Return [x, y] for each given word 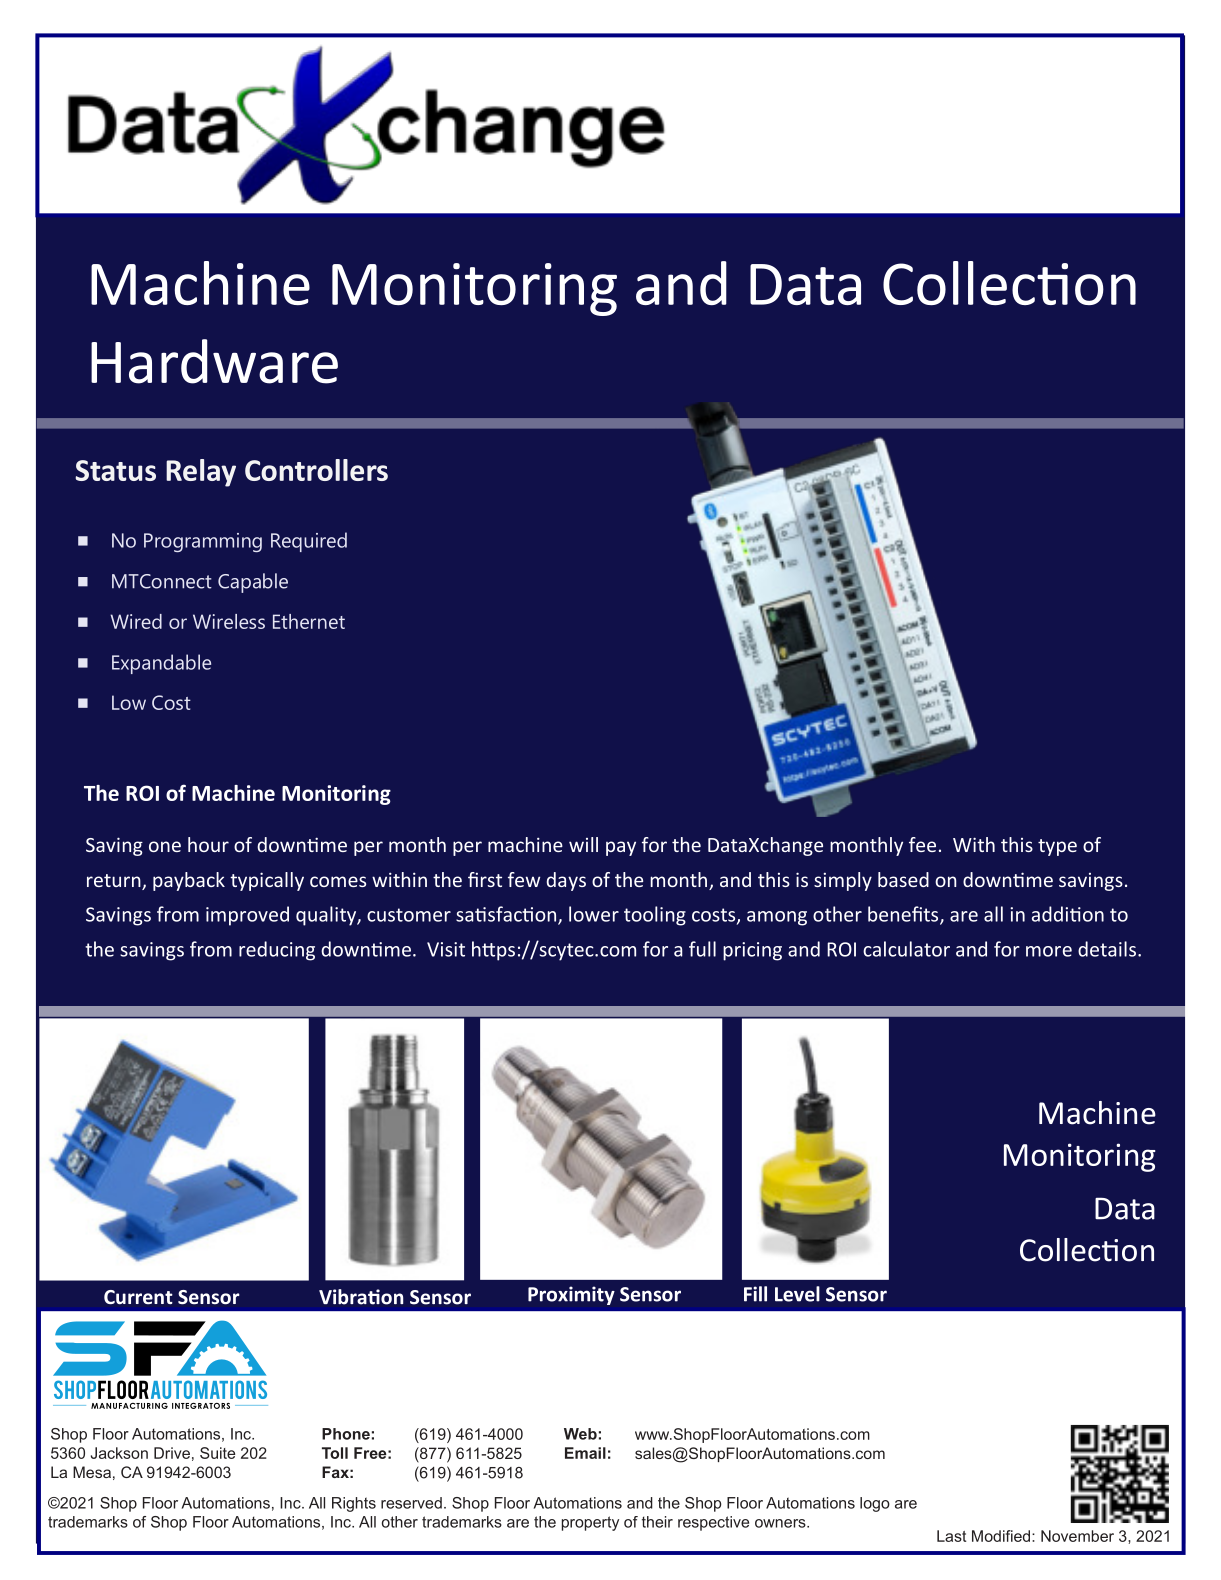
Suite [217, 1453]
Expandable [161, 664]
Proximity [571, 1295]
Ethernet [309, 621]
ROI [142, 793]
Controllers [316, 470]
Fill [755, 1294]
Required [309, 542]
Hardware [214, 361]
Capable [253, 583]
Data [1125, 1208]
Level [797, 1294]
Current [138, 1297]
